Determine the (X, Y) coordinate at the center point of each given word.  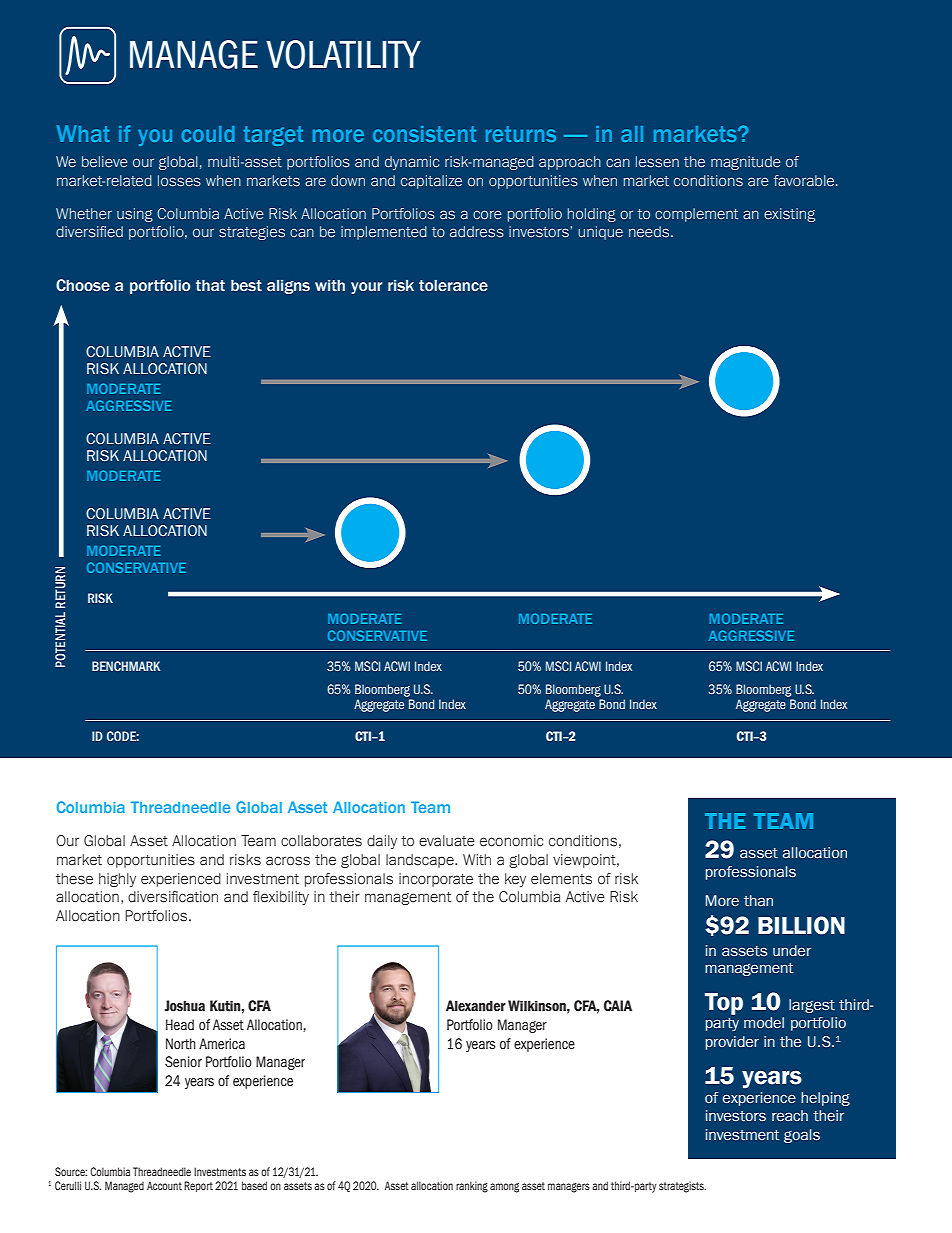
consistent (424, 134)
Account (164, 1185)
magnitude (746, 163)
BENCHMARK (126, 666)
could (208, 134)
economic (511, 841)
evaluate (447, 841)
